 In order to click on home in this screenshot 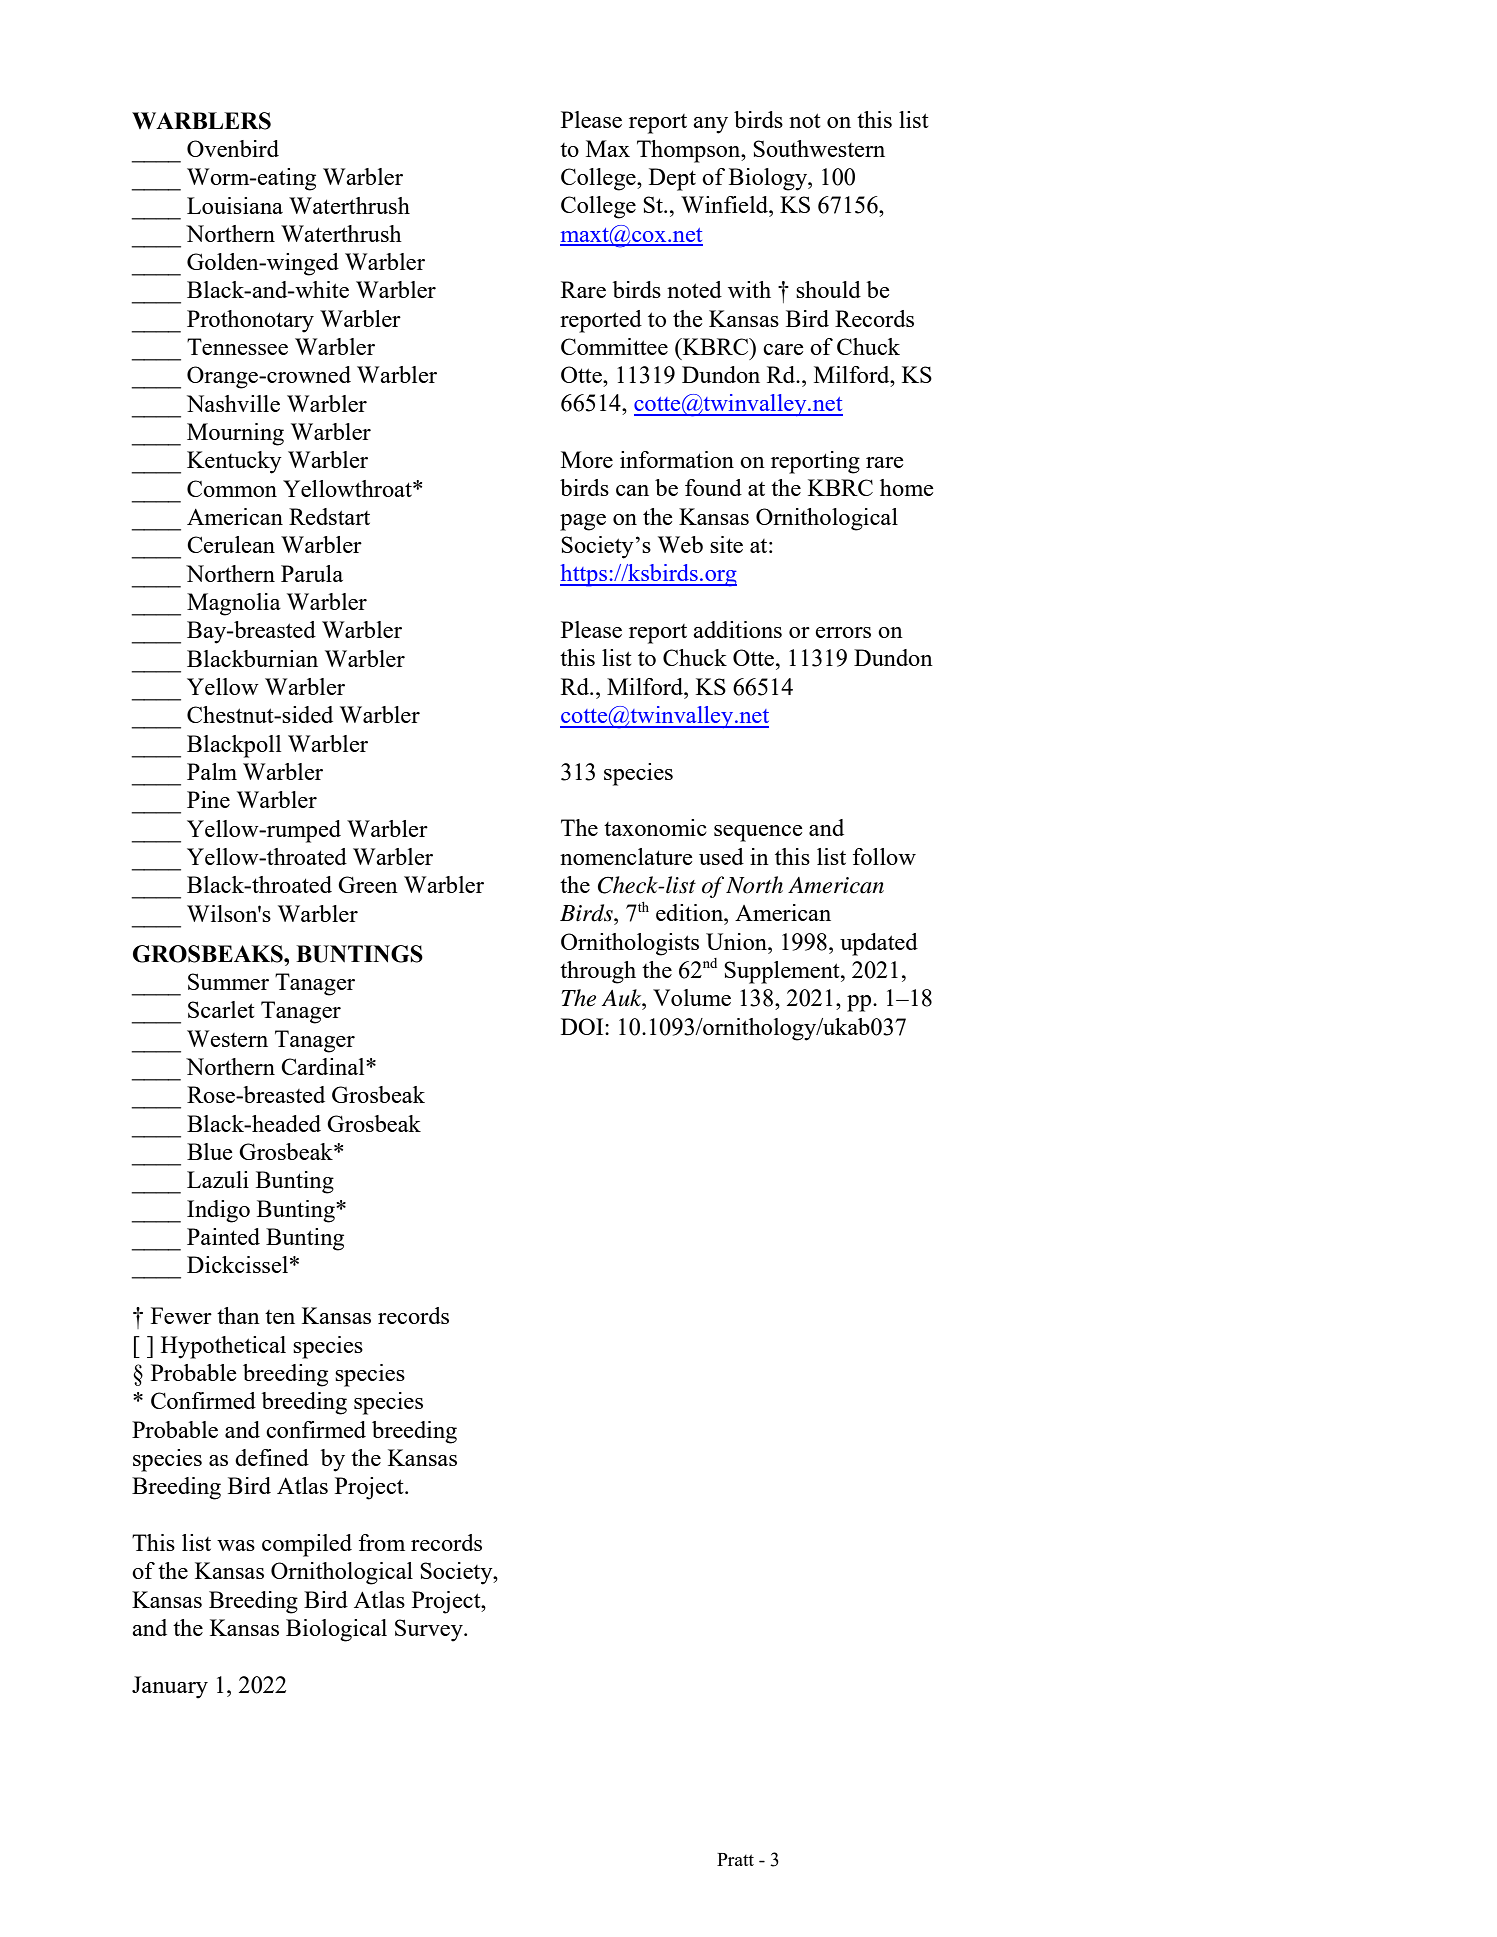, I will do `click(907, 487)`.
